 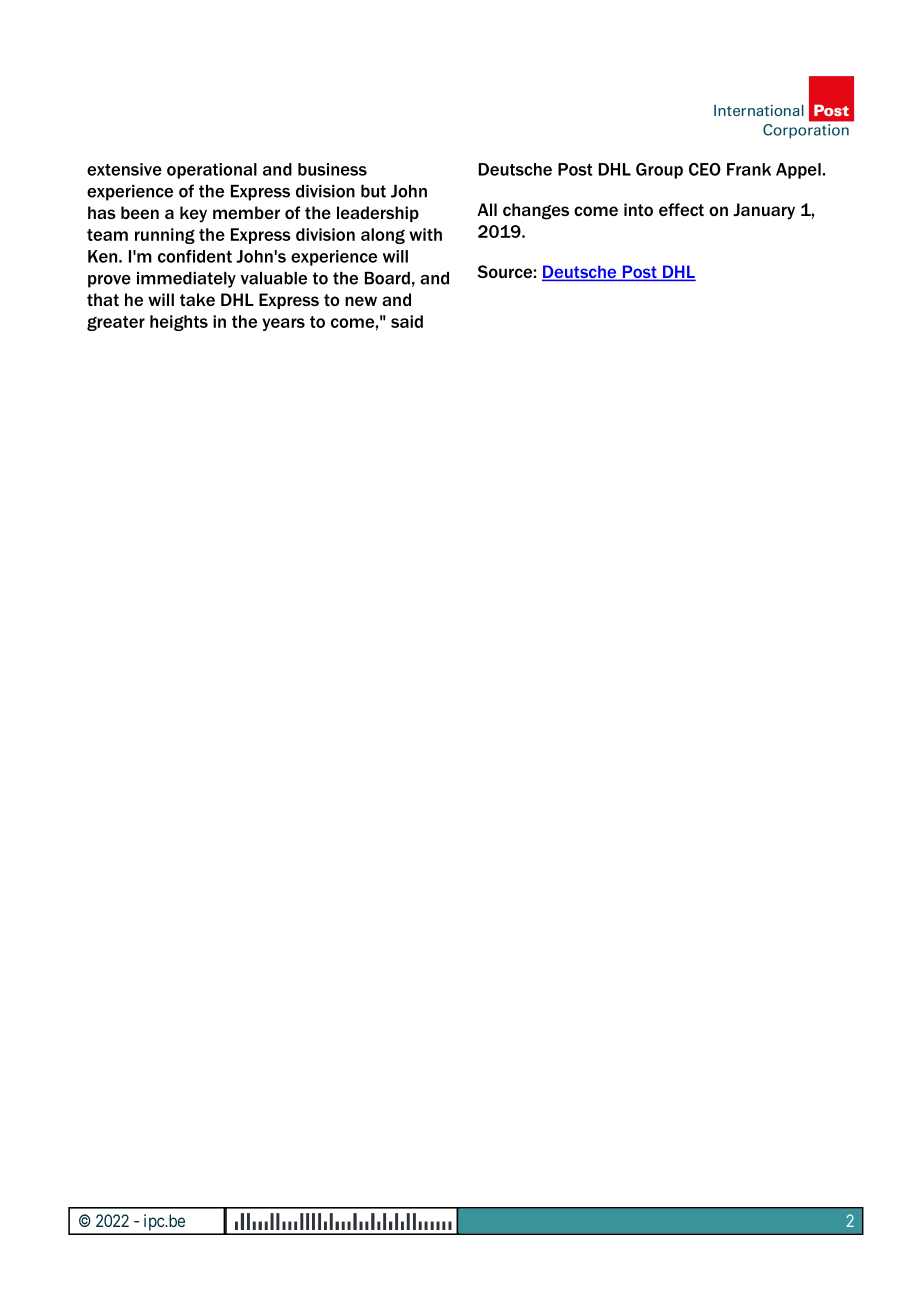 What do you see at coordinates (425, 234) in the screenshot?
I see `with` at bounding box center [425, 234].
